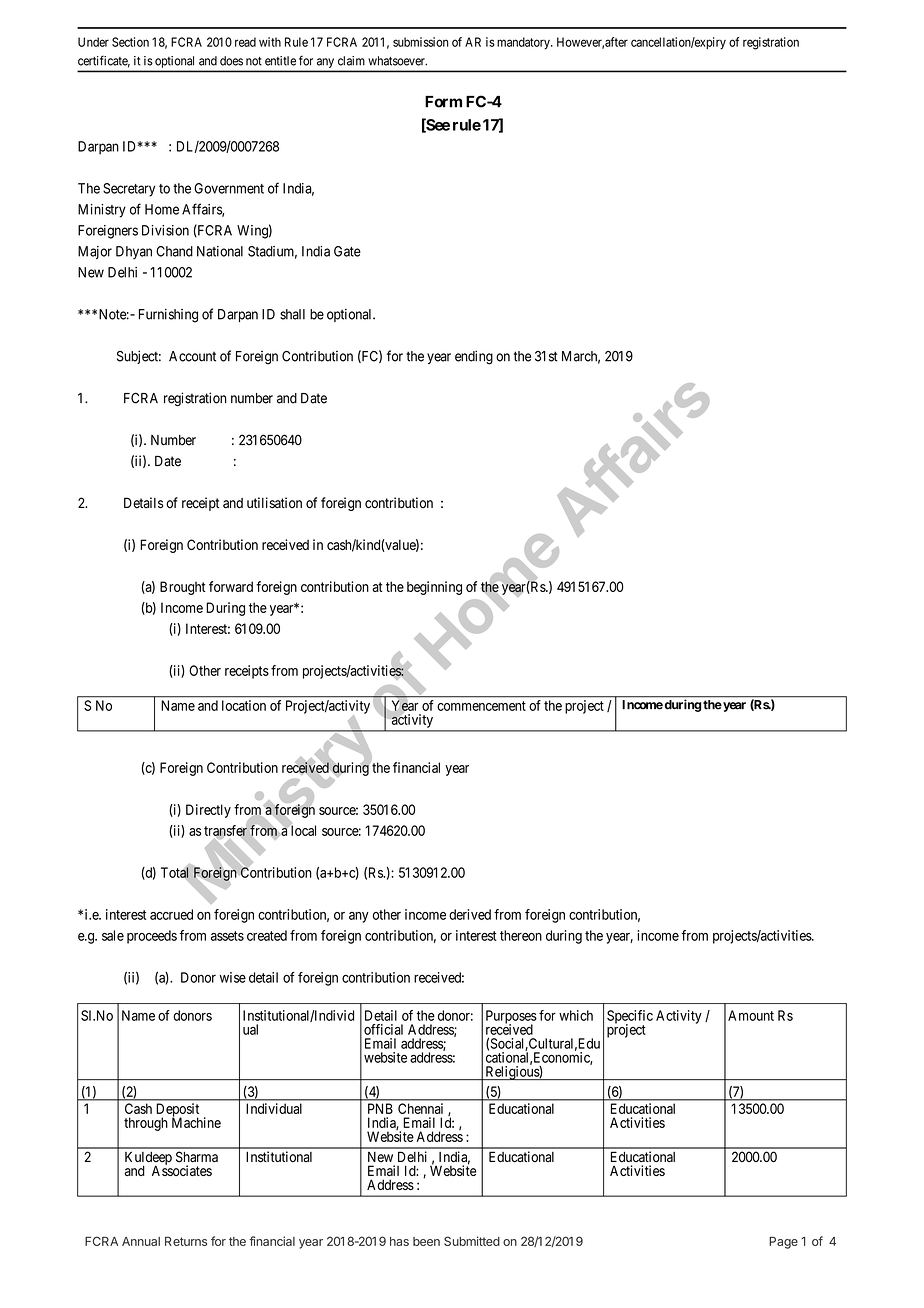  I want to click on commencement, so click(481, 706).
